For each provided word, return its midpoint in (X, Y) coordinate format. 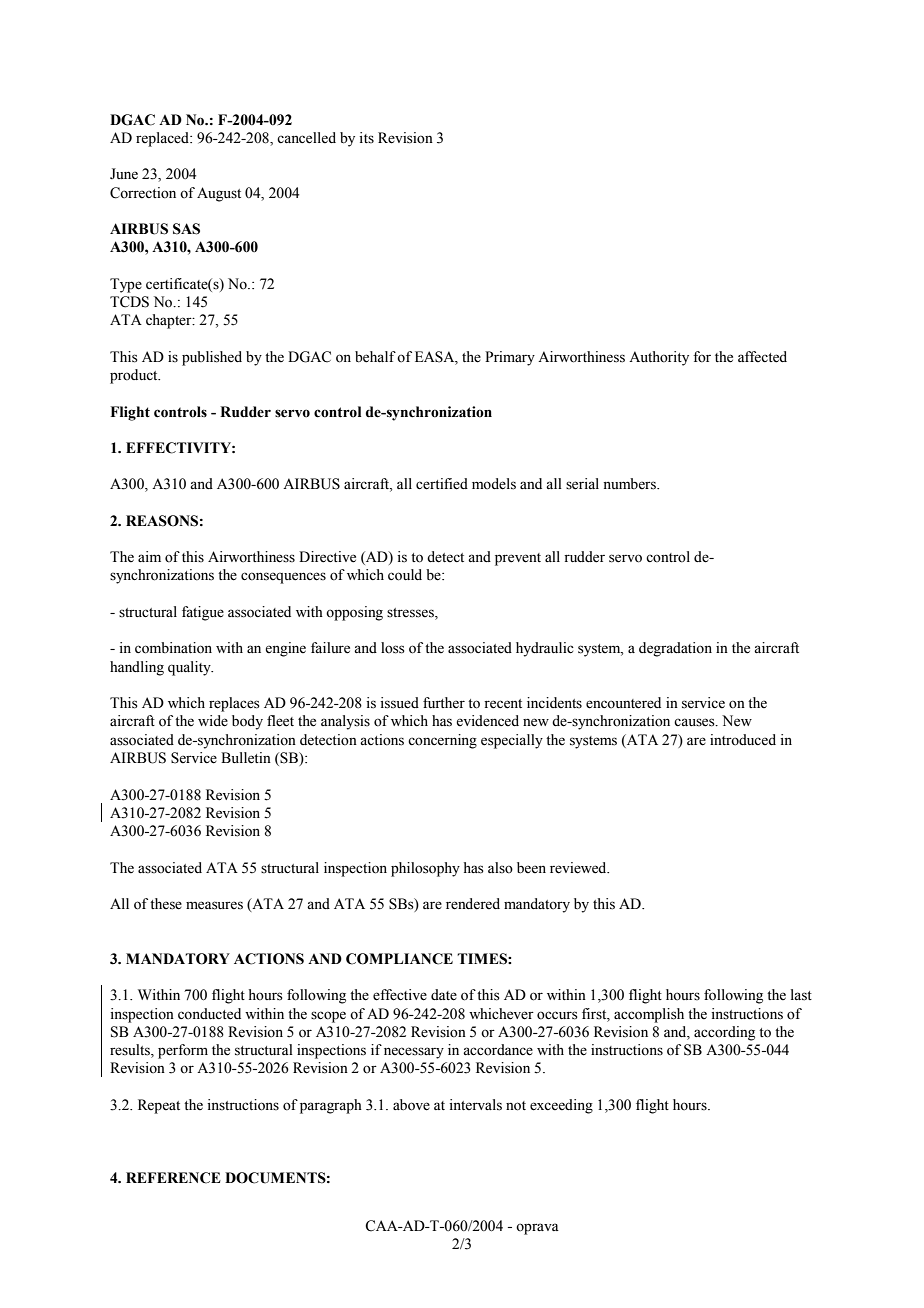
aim (149, 556)
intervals (475, 1105)
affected (762, 357)
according (724, 1033)
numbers (630, 484)
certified (442, 484)
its (366, 138)
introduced (743, 740)
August (219, 194)
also (500, 868)
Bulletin (246, 758)
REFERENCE (173, 1178)
